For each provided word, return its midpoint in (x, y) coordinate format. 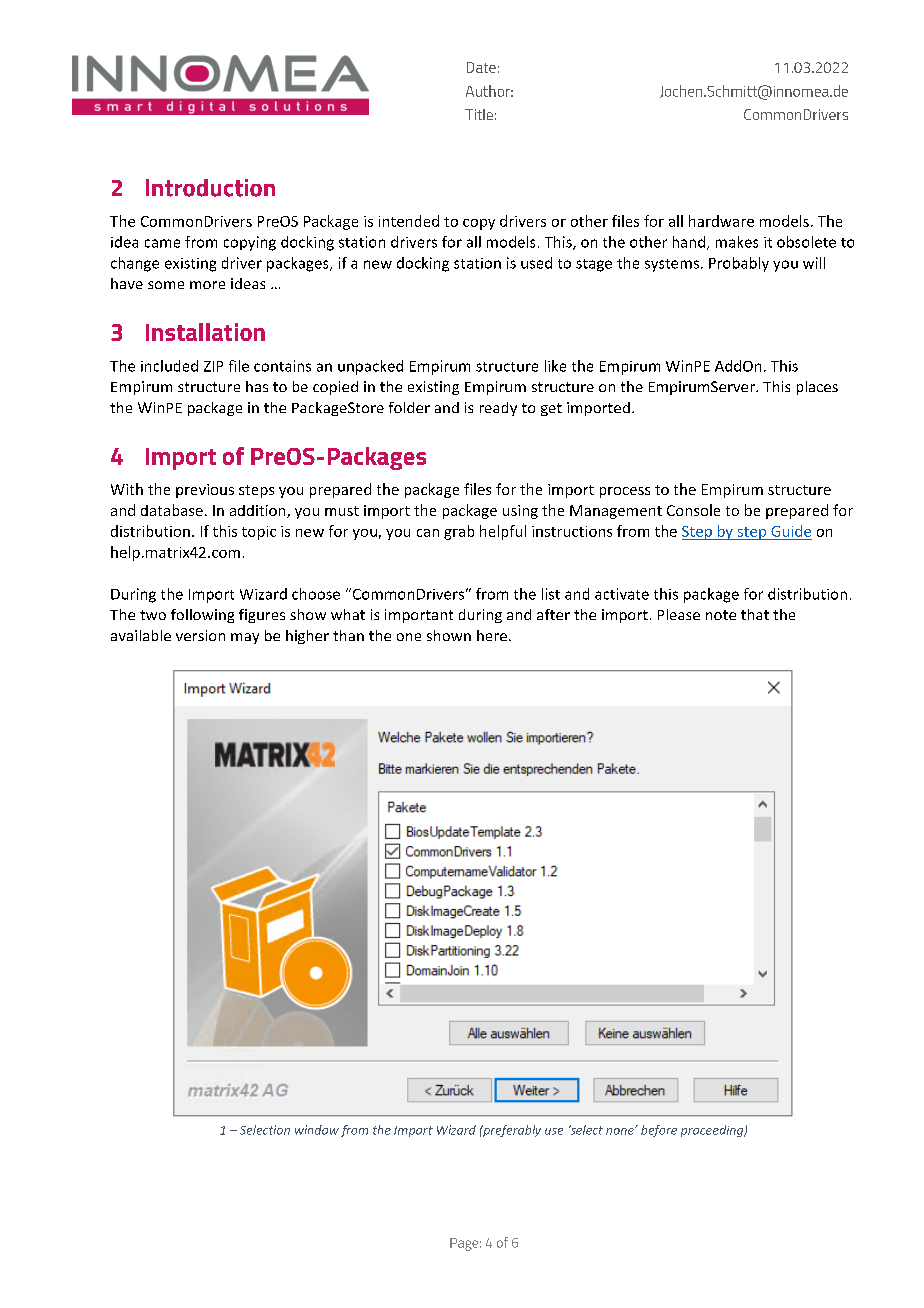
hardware (721, 221)
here (492, 635)
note (721, 615)
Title (479, 114)
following (202, 616)
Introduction (210, 188)
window (317, 1130)
